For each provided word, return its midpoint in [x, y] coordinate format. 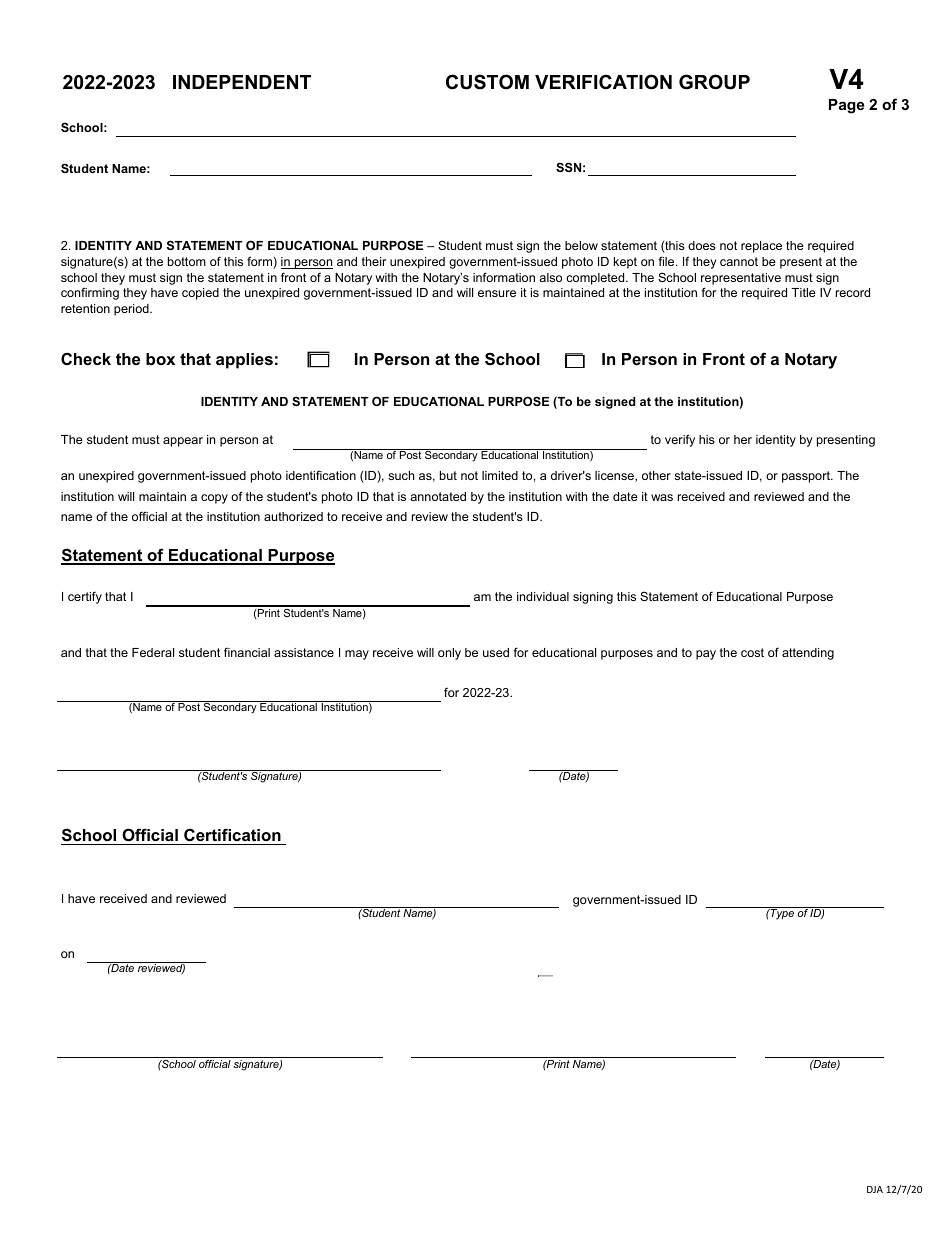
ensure [497, 293]
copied [200, 294]
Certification [232, 834]
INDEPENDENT [242, 82]
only [449, 654]
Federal [153, 652]
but [448, 475]
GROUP [714, 82]
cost [752, 652]
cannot [739, 261]
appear [183, 442]
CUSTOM [487, 82]
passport [807, 477]
